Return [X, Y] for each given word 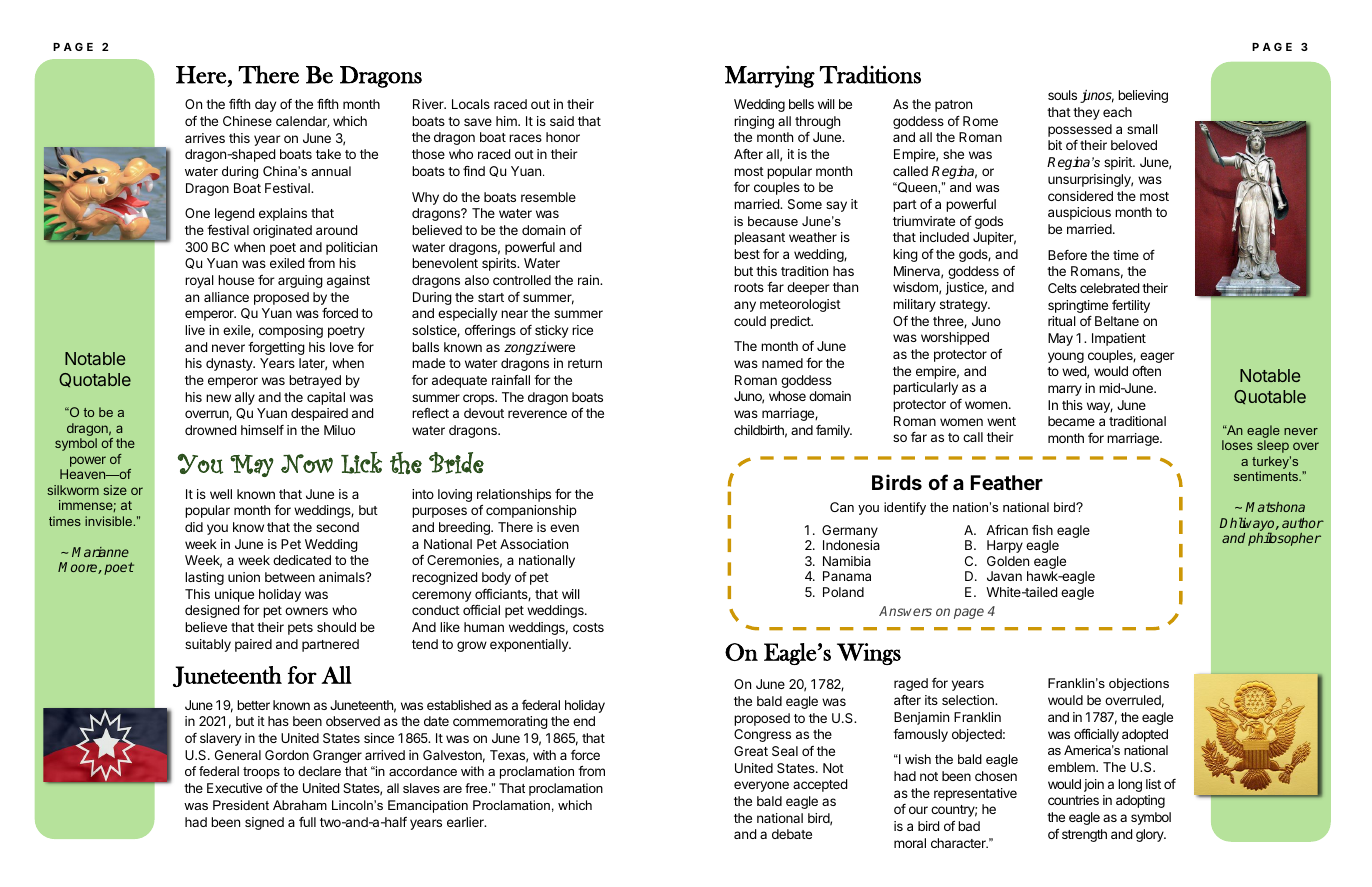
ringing [754, 122]
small [1142, 129]
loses [1237, 445]
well [221, 494]
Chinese [247, 121]
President [241, 805]
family [834, 431]
